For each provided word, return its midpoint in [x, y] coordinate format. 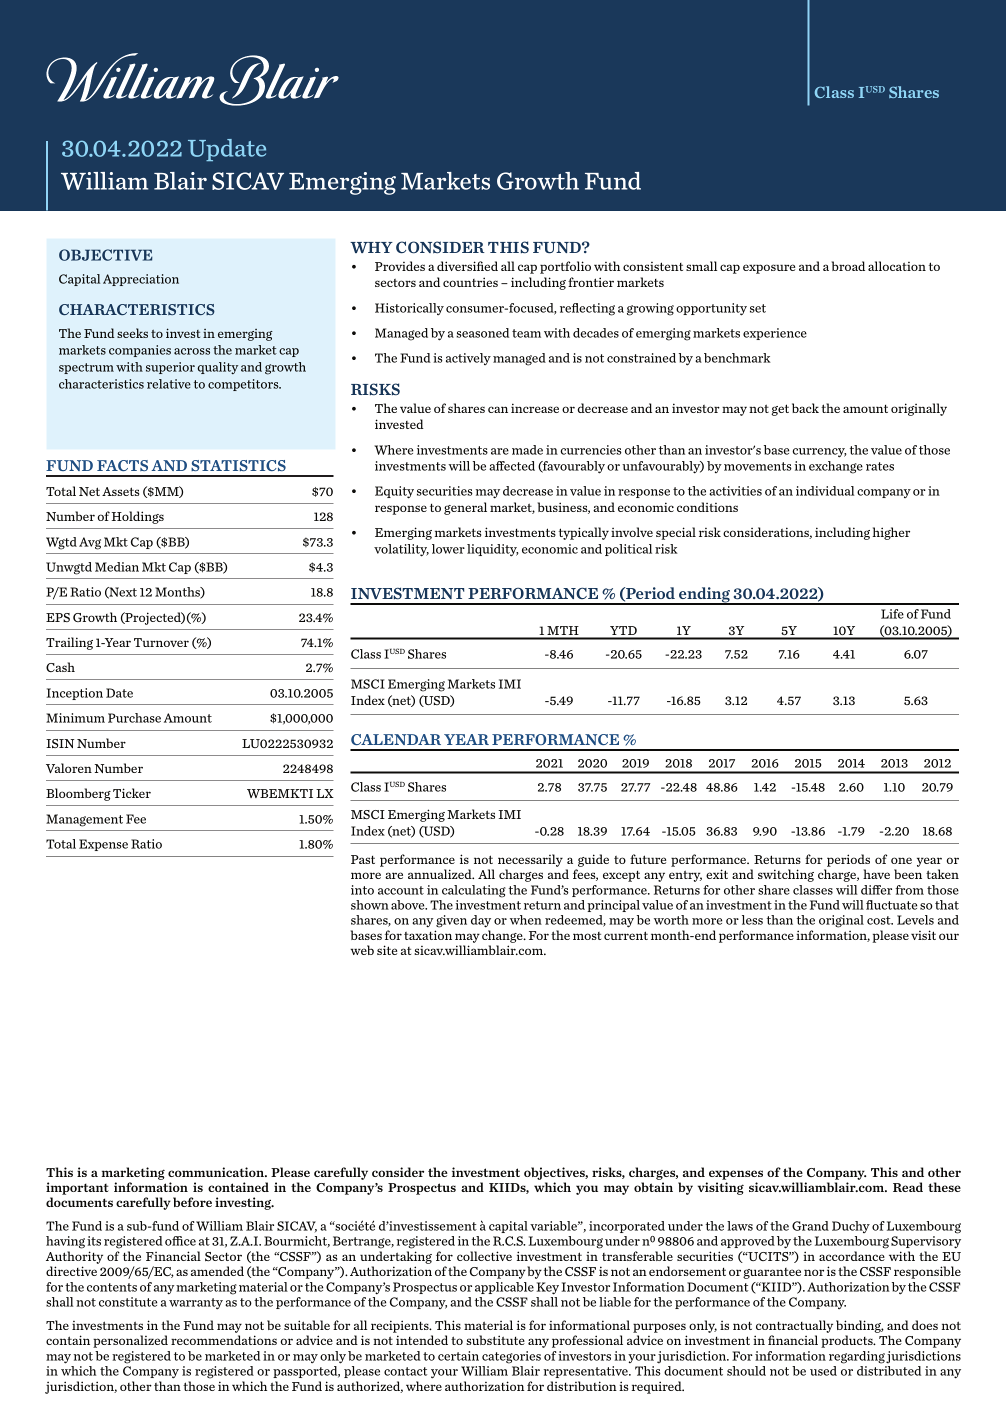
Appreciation [141, 280]
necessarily [530, 860]
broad [848, 266]
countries [470, 282]
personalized [130, 1341]
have [876, 874]
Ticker [132, 793]
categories [511, 1357]
